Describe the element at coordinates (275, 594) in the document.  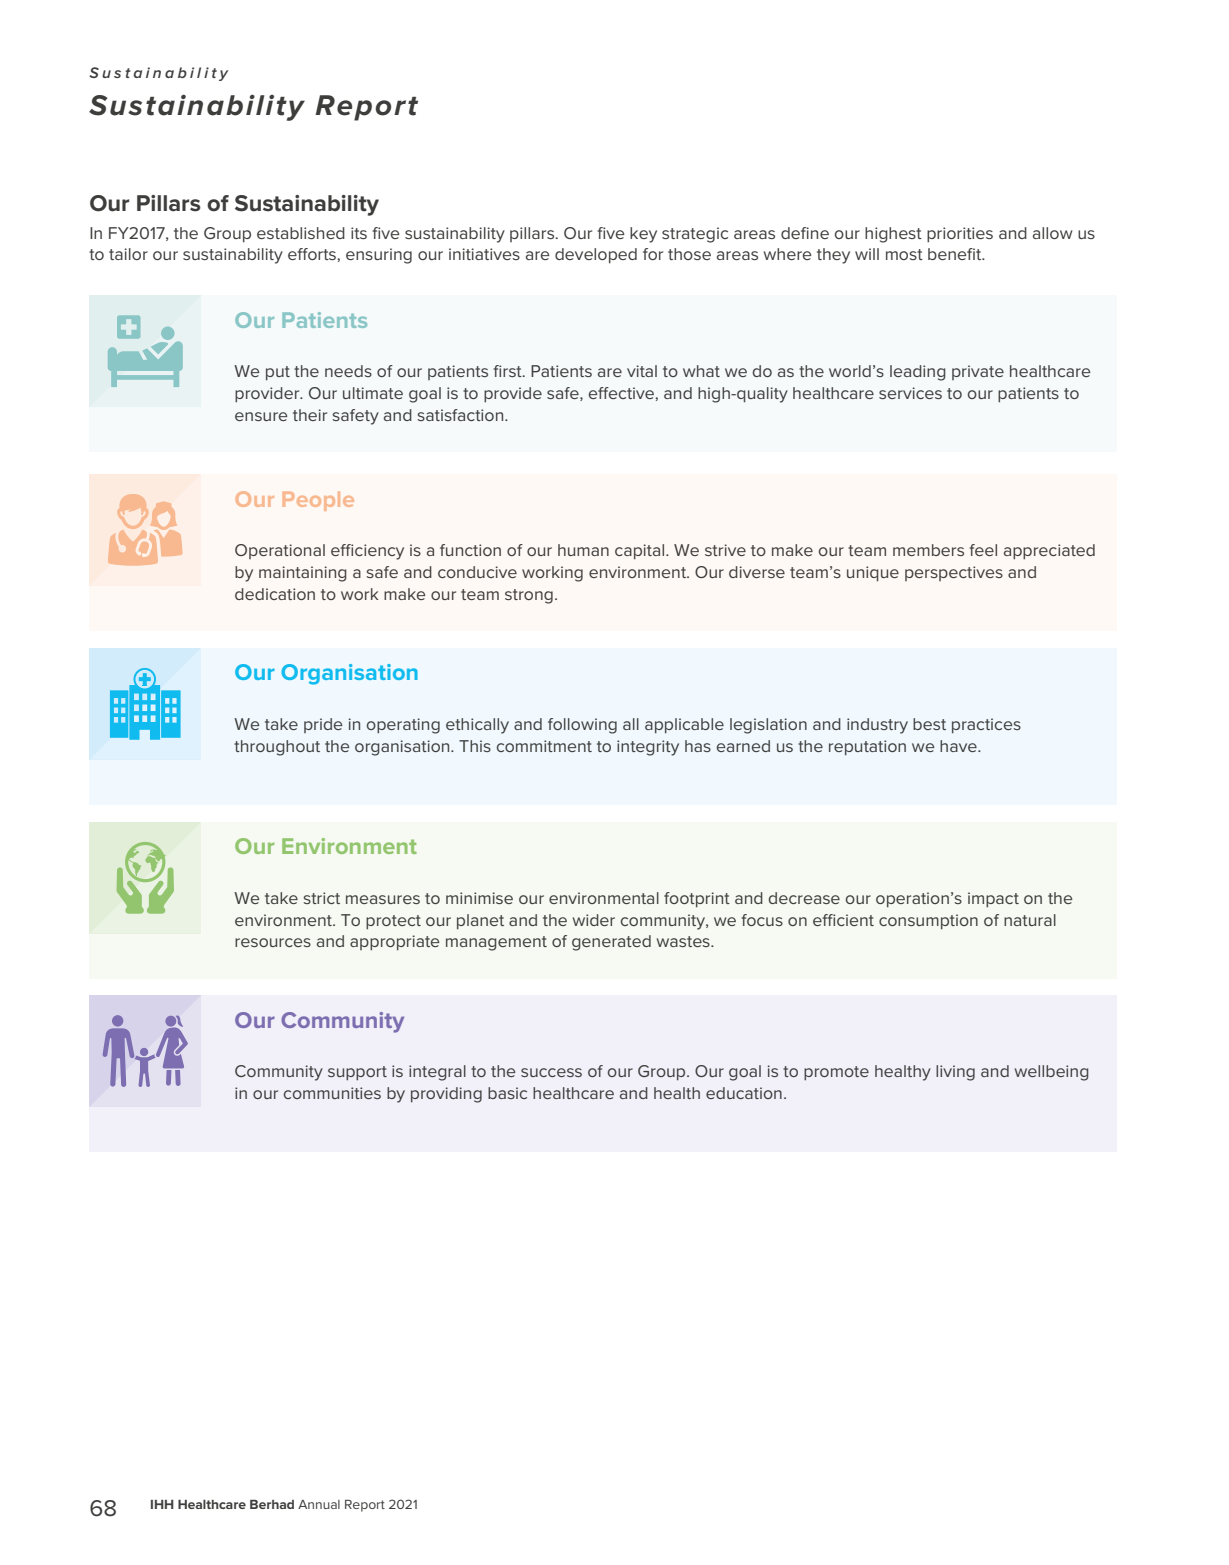
I see `dedication` at that location.
